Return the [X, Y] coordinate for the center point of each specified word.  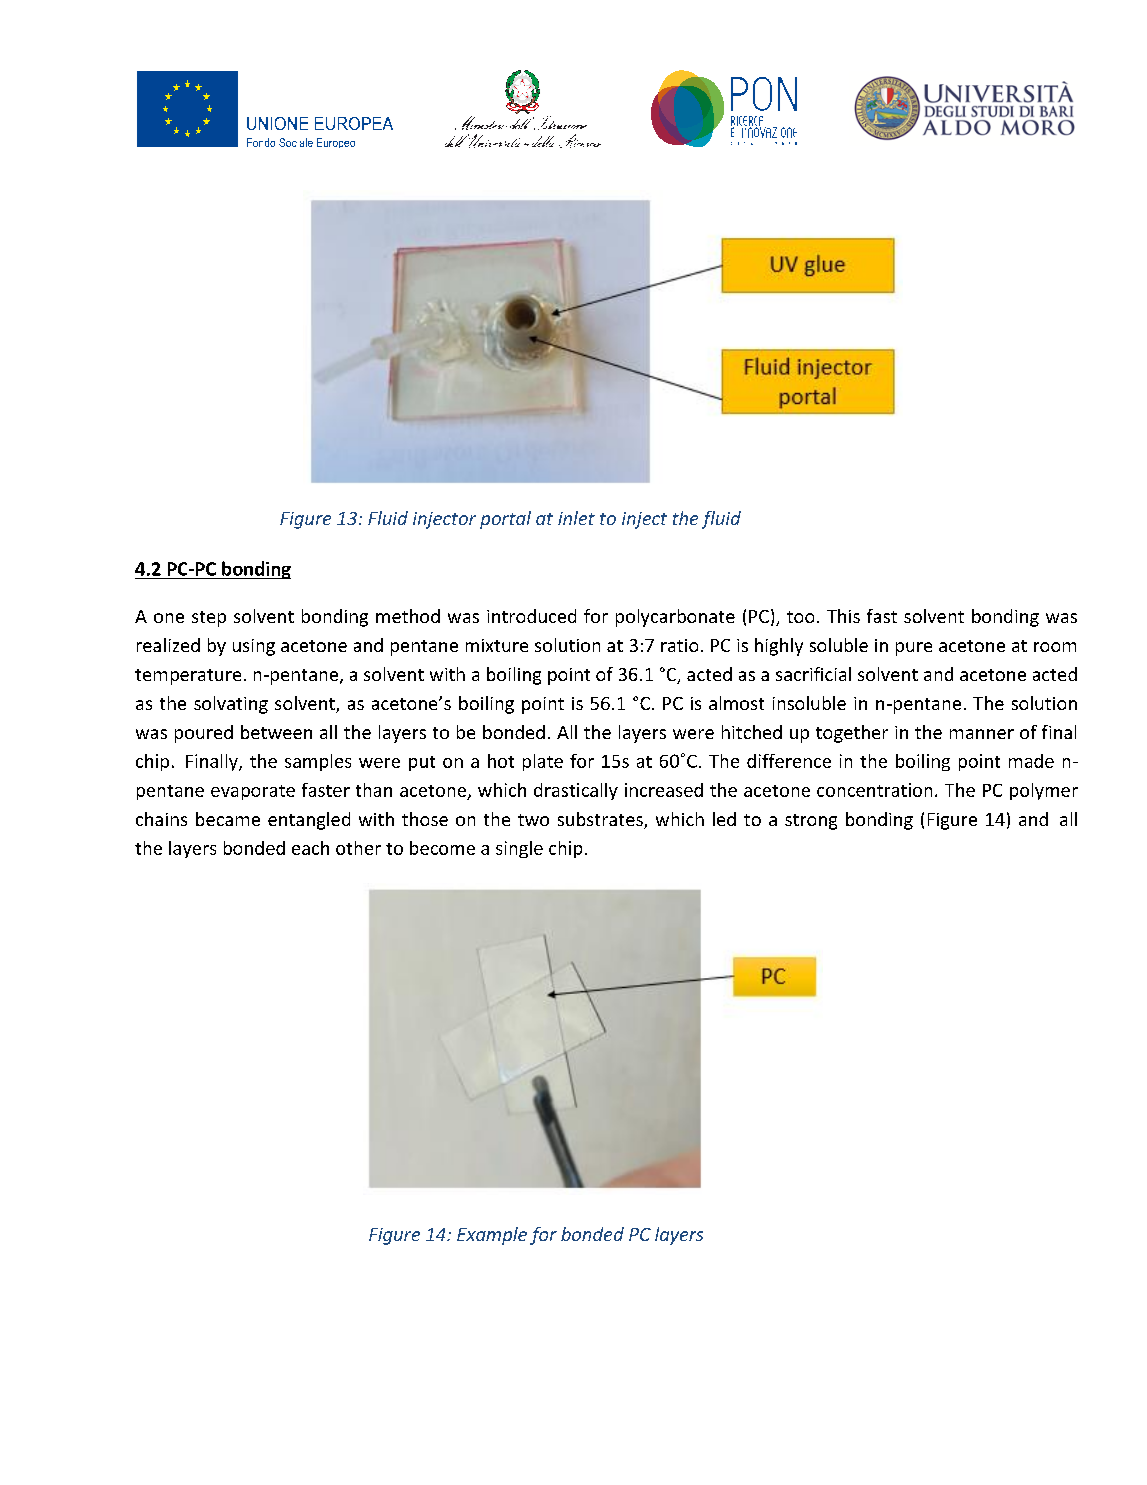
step [209, 619]
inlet [576, 518]
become [442, 848]
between [276, 732]
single [519, 849]
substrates [601, 820]
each [310, 848]
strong [811, 822]
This [843, 616]
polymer [1044, 791]
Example [492, 1236]
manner [982, 734]
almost [736, 703]
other [358, 848]
